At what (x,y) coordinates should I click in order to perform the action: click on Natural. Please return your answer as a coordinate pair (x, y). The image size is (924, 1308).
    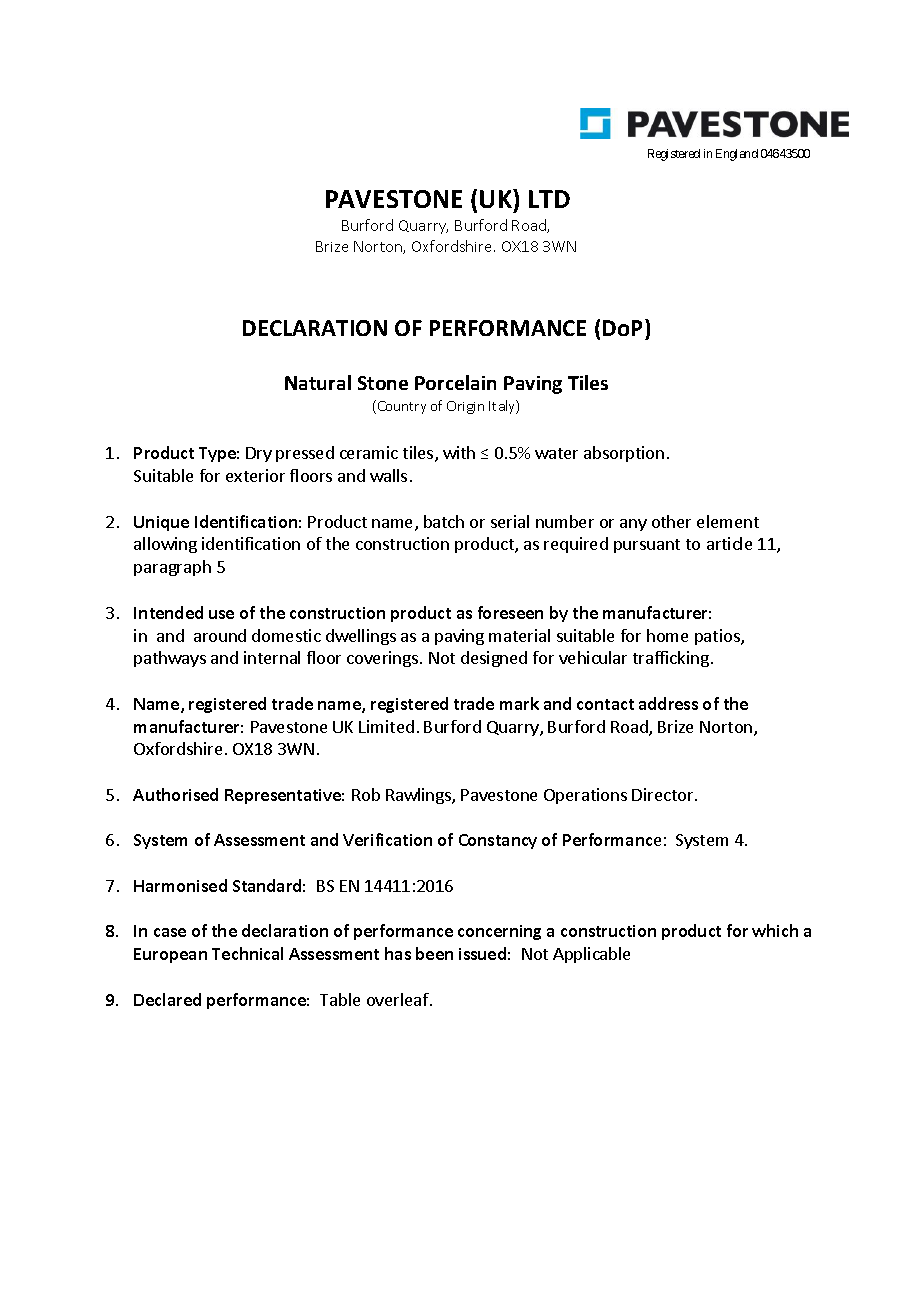
    Looking at the image, I should click on (318, 382).
